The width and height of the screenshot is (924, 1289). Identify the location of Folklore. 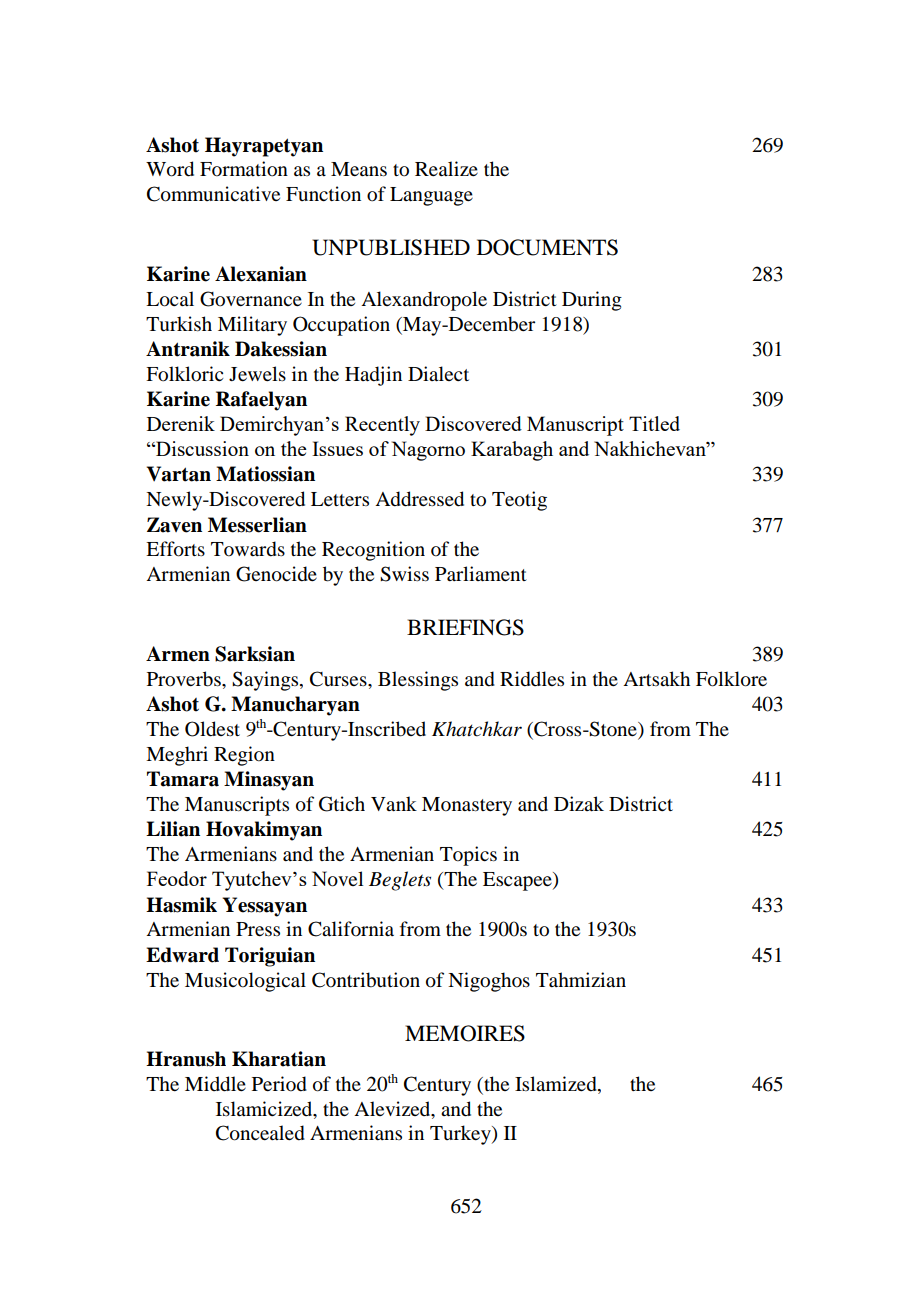
(731, 679).
